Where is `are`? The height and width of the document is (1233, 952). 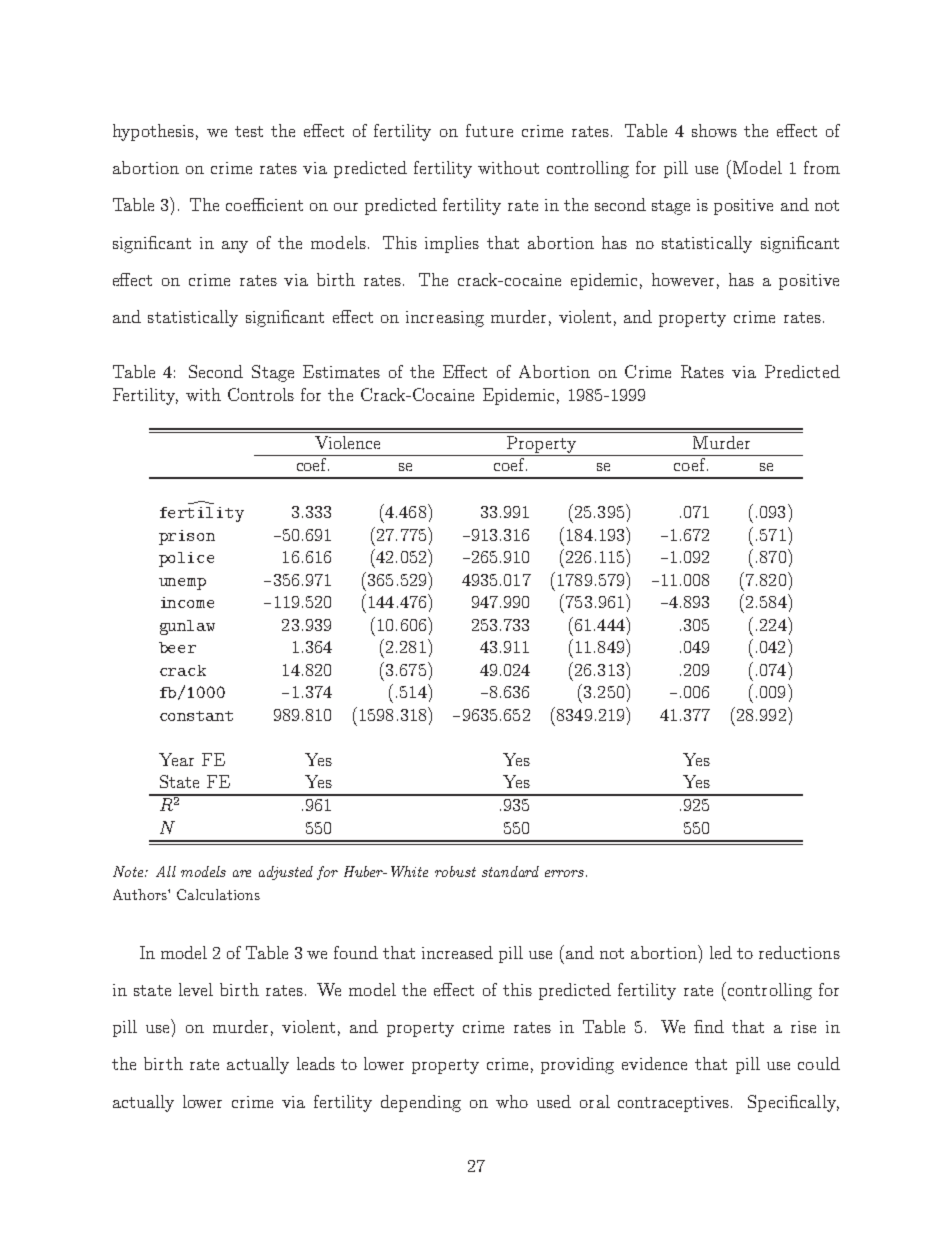
are is located at coordinates (242, 873).
